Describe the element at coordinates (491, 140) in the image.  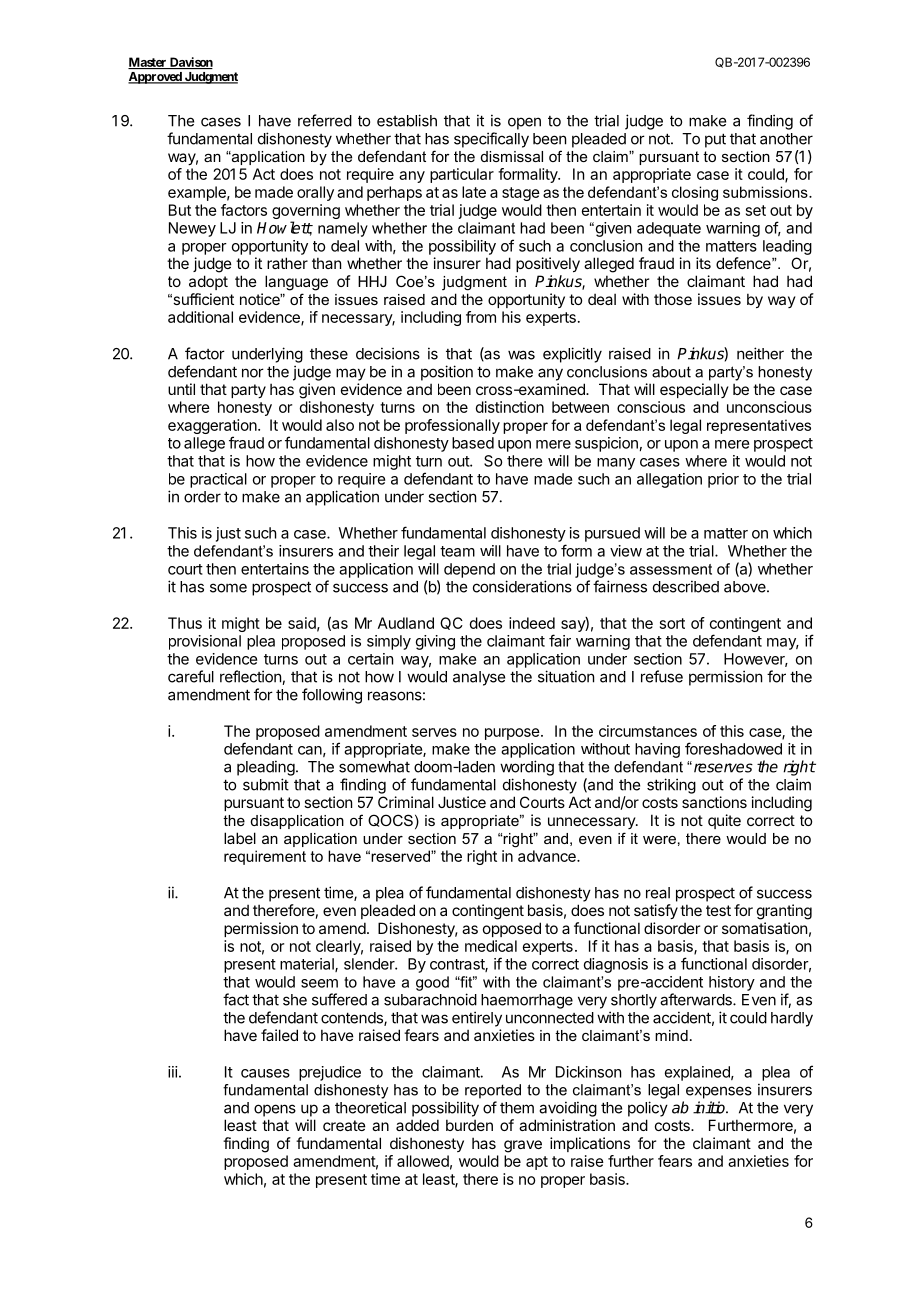
I see `specifically` at that location.
